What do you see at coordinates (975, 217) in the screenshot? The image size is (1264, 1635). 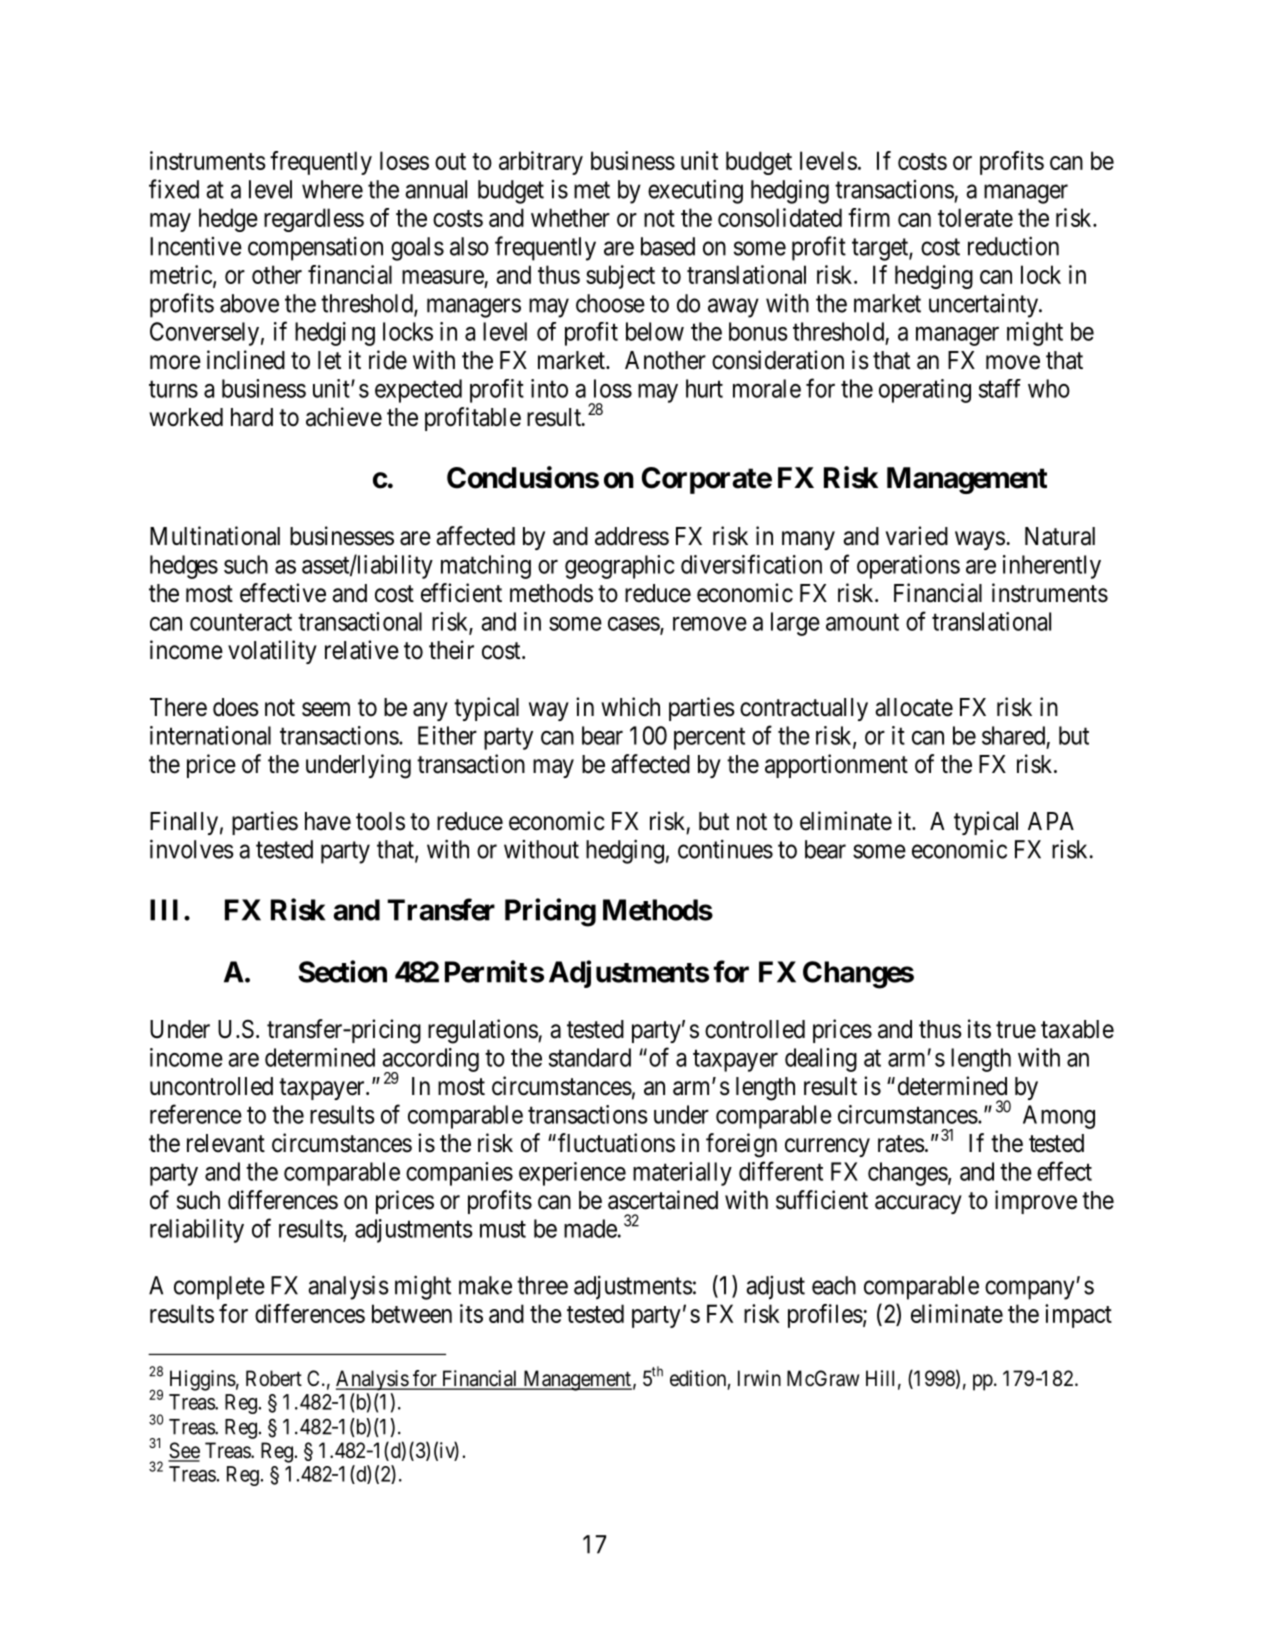 I see `tolerate` at bounding box center [975, 217].
